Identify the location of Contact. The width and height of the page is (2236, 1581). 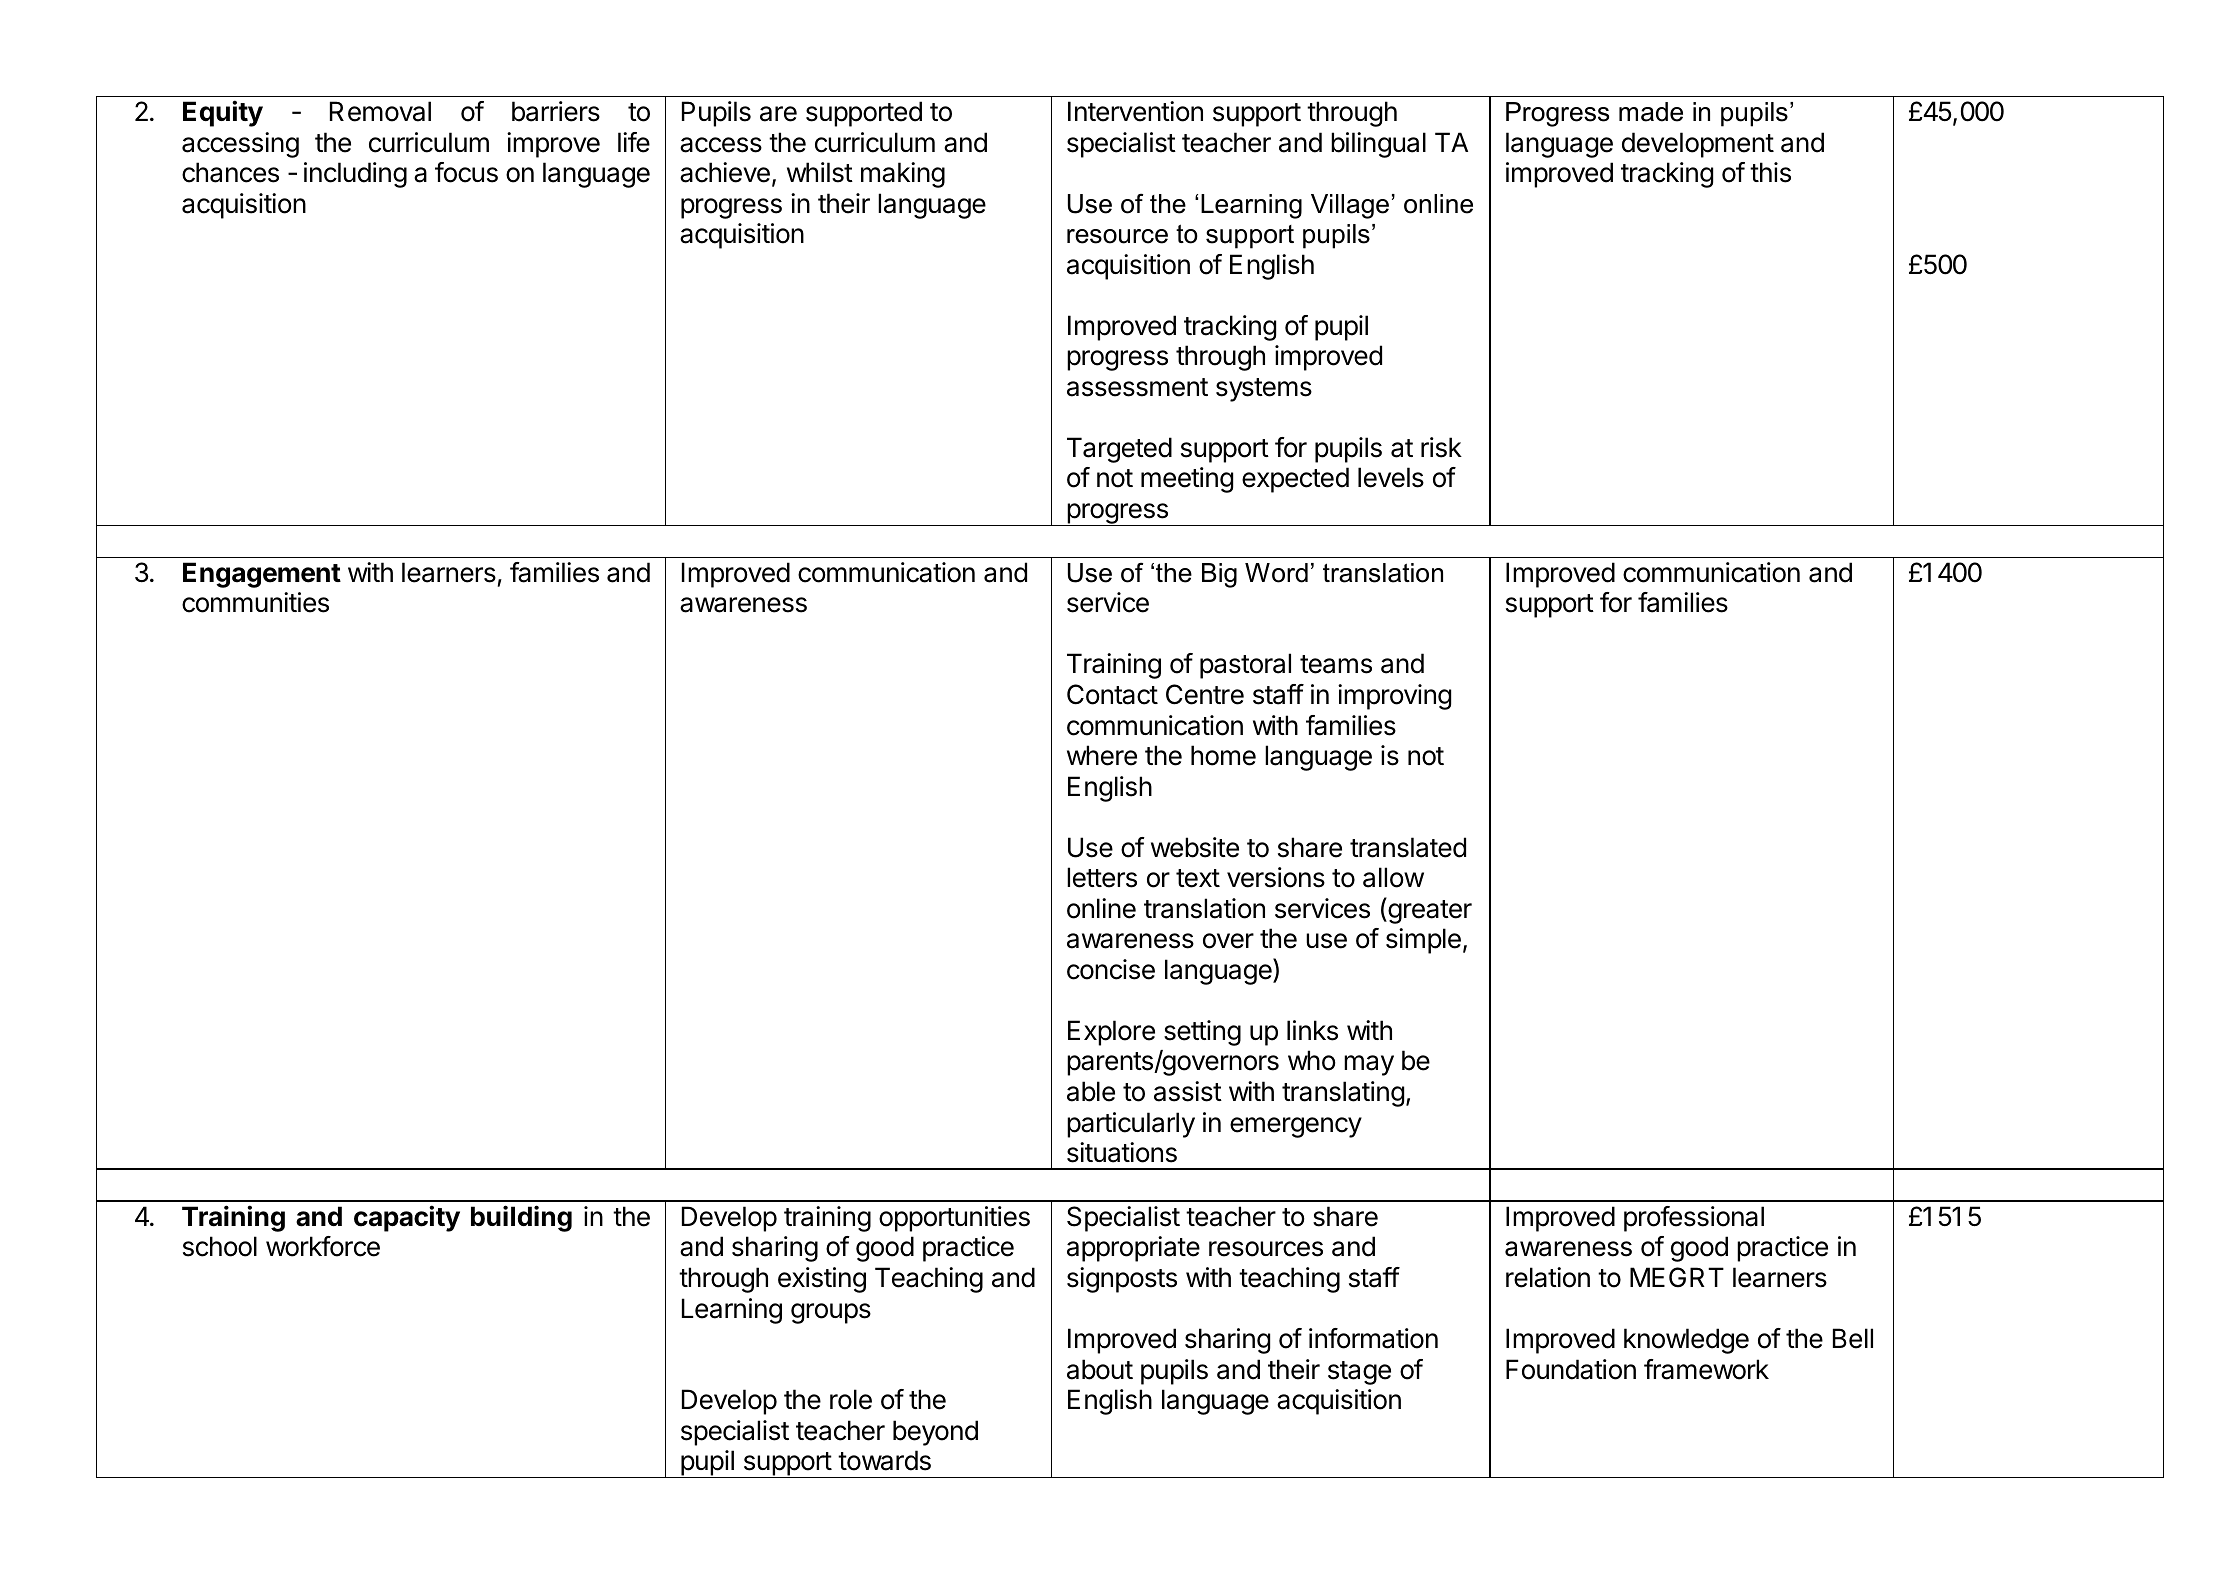
(1112, 694).
